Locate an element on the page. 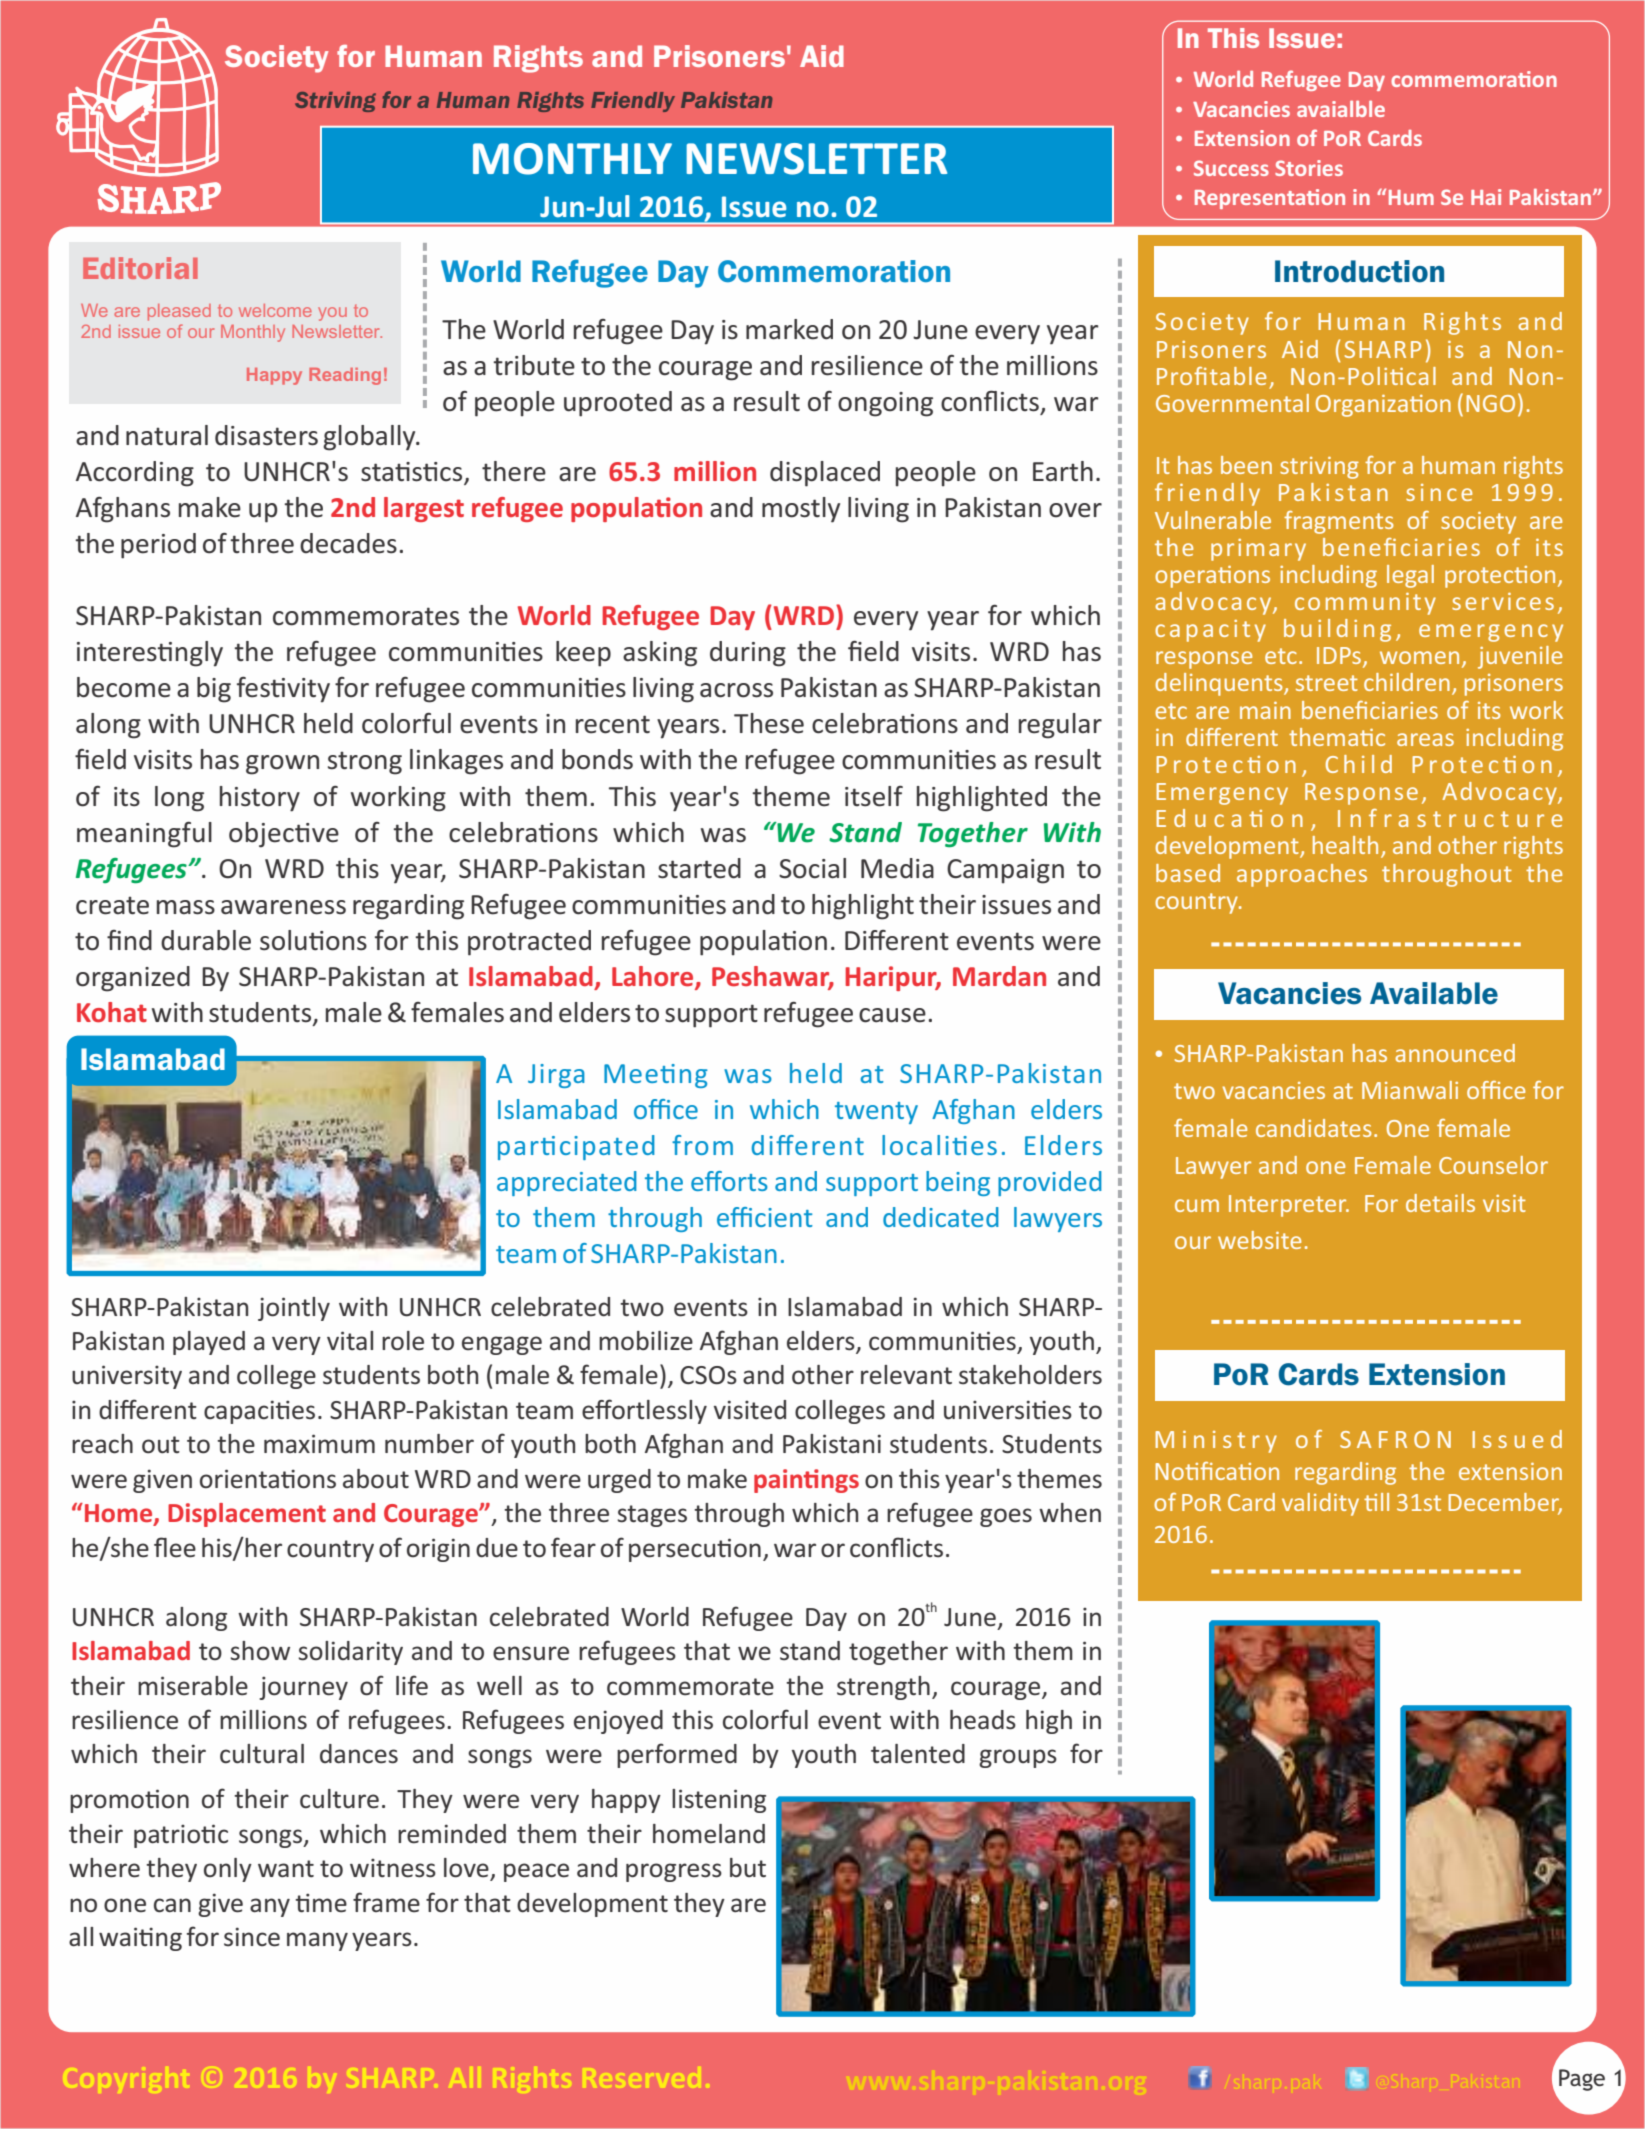 The image size is (1645, 2129). history is located at coordinates (260, 799).
